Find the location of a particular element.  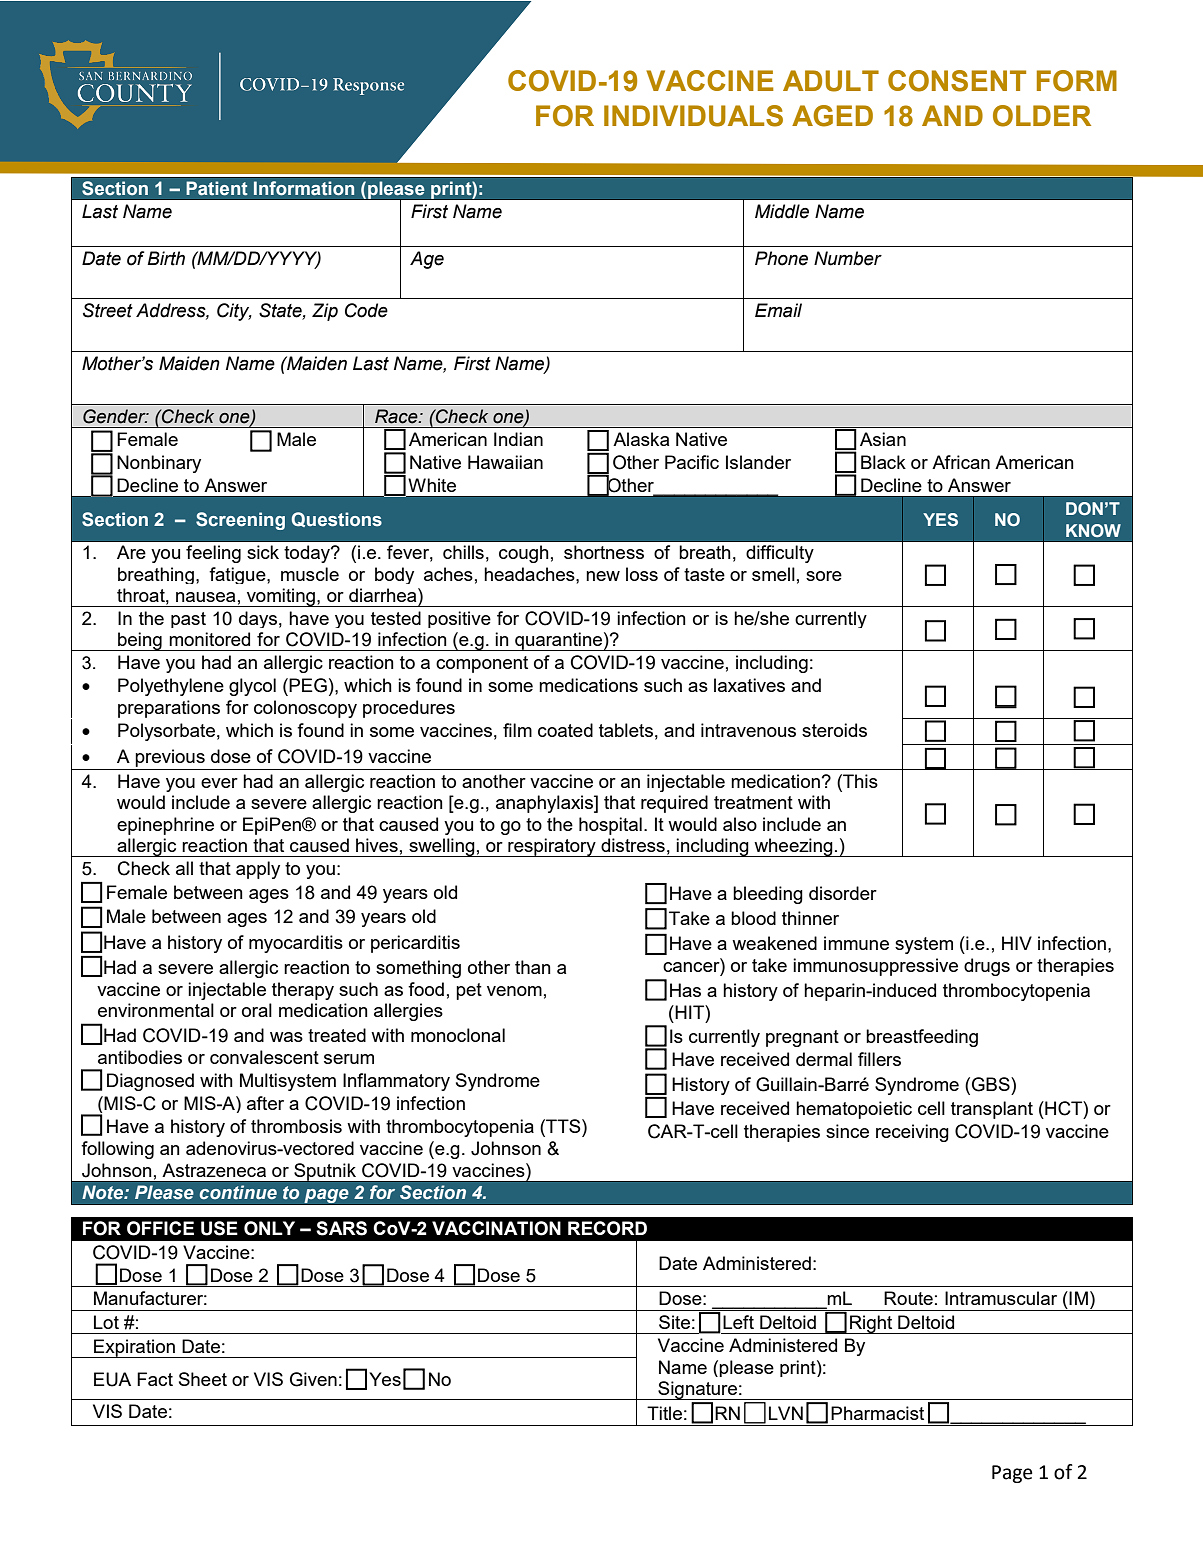

steroids is located at coordinates (834, 730).
